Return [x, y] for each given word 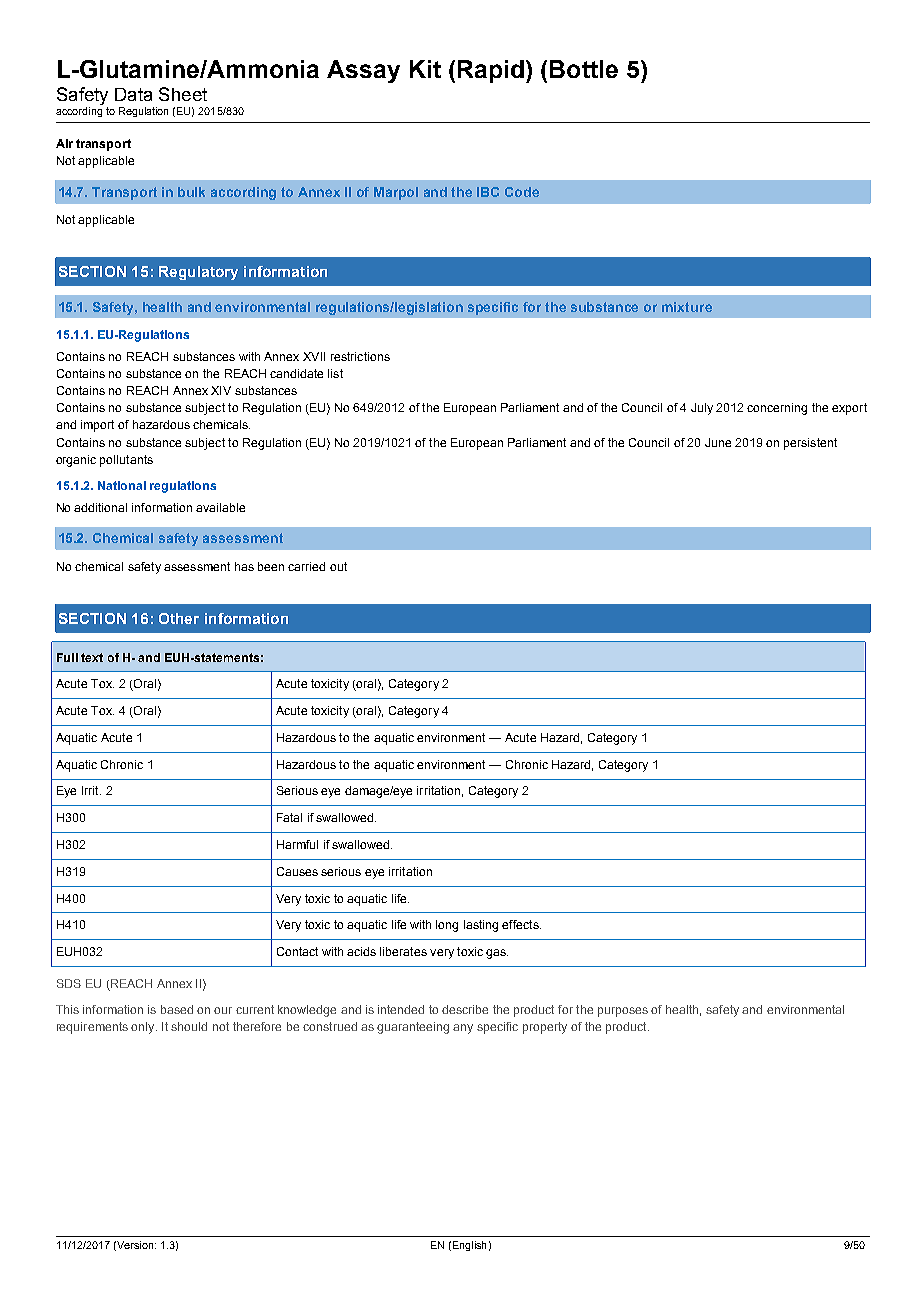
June [718, 442]
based [177, 1009]
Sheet [183, 94]
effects [521, 924]
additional [100, 507]
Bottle [584, 69]
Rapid [491, 71]
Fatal [289, 817]
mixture [687, 307]
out [338, 566]
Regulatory [198, 273]
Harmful [297, 844]
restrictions [360, 356]
